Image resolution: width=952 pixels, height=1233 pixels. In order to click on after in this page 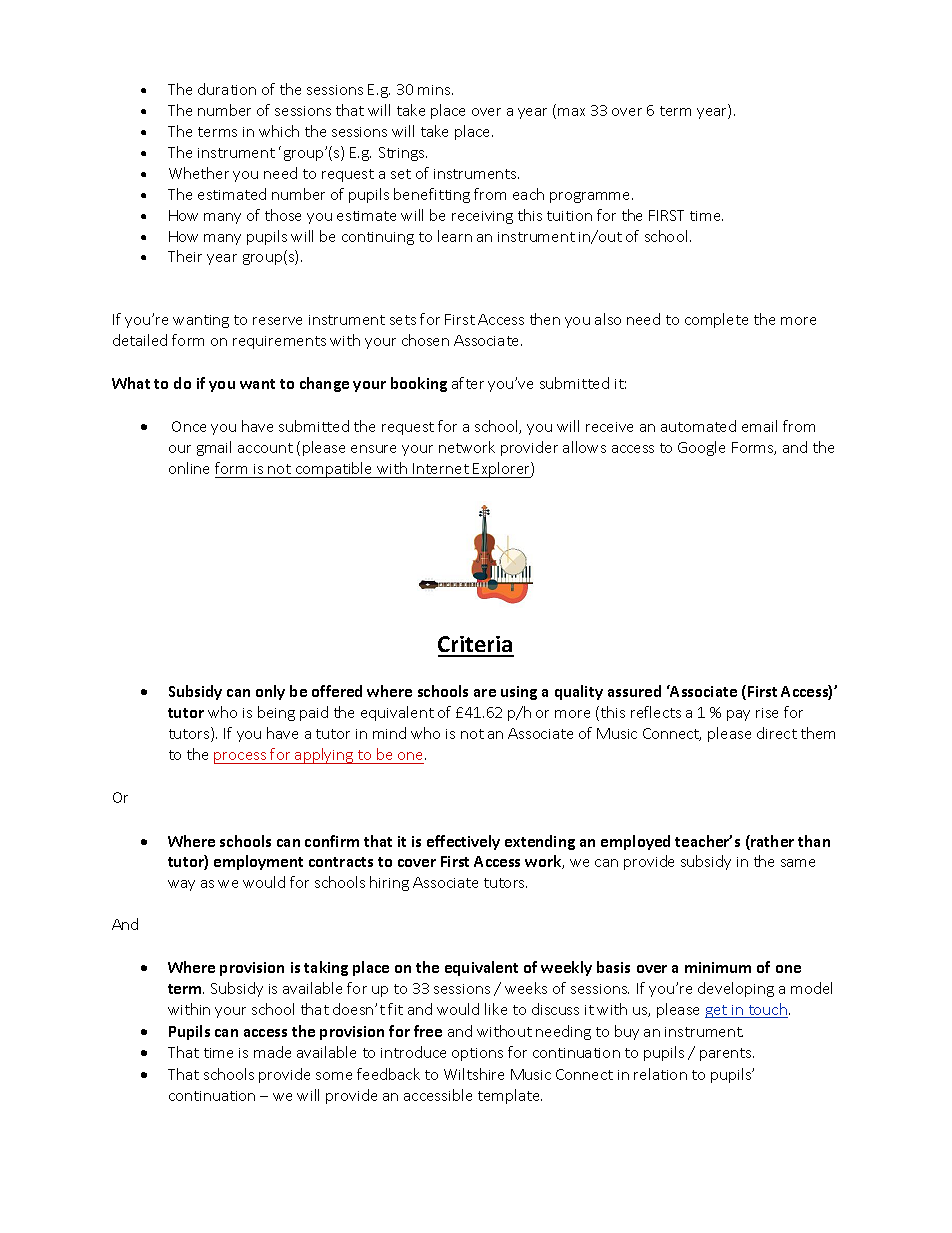, I will do `click(468, 383)`.
